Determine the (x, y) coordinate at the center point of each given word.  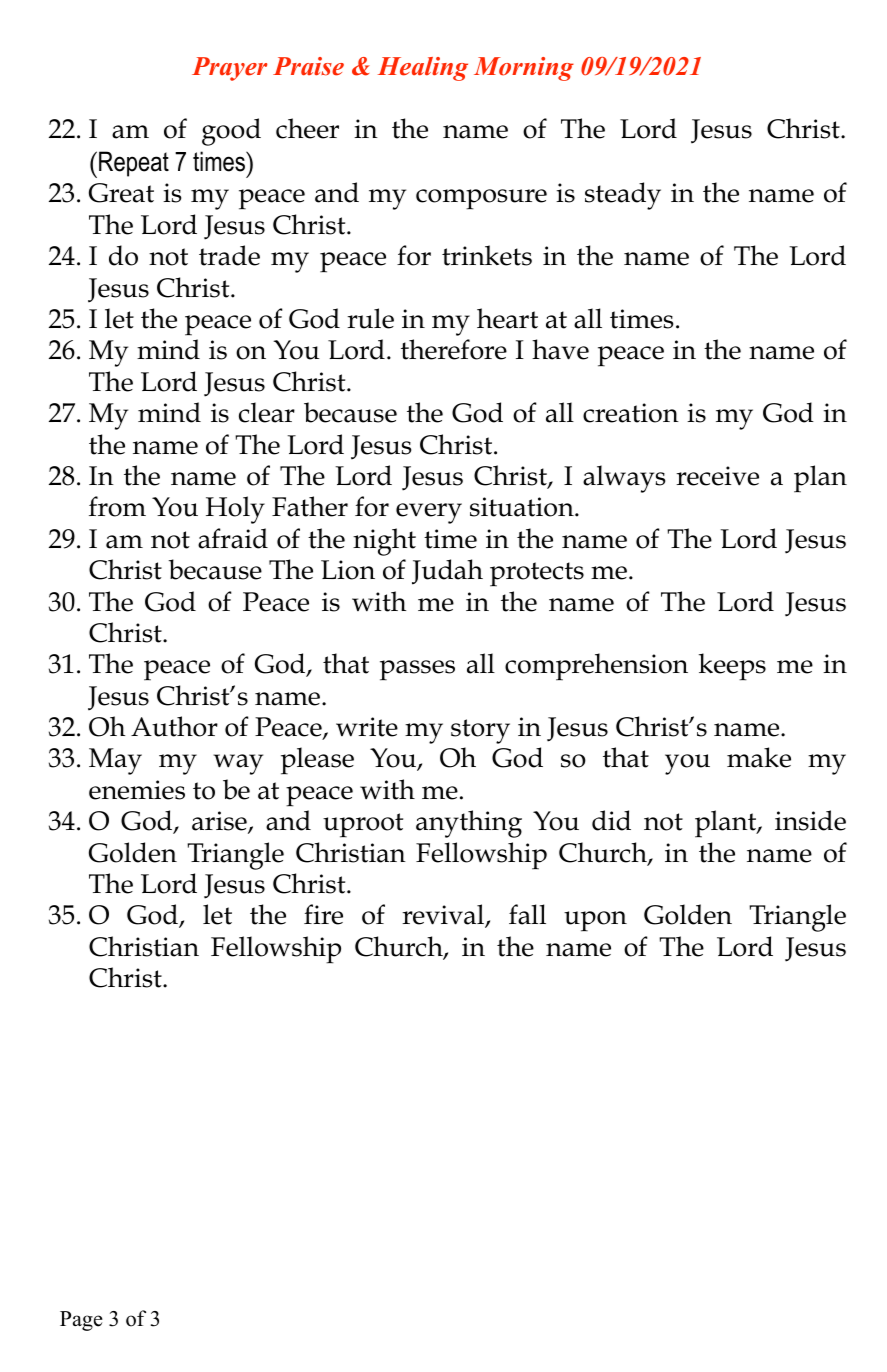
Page (81, 1321)
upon (595, 921)
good (231, 132)
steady (623, 196)
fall (527, 914)
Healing (423, 69)
